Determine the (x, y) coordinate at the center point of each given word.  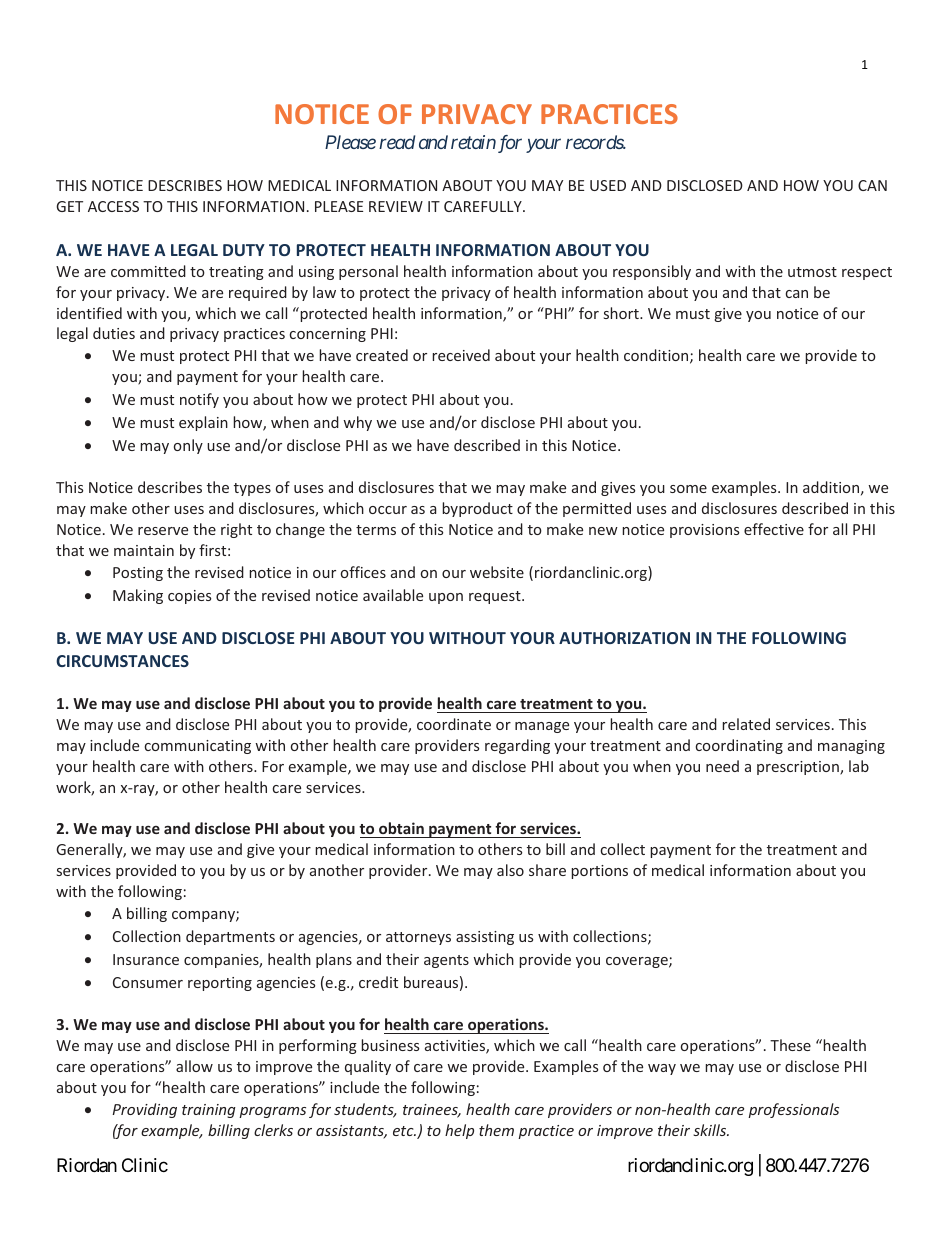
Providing (144, 1110)
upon (446, 598)
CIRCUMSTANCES (122, 661)
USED (608, 185)
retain (473, 142)
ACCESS (113, 206)
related (746, 724)
